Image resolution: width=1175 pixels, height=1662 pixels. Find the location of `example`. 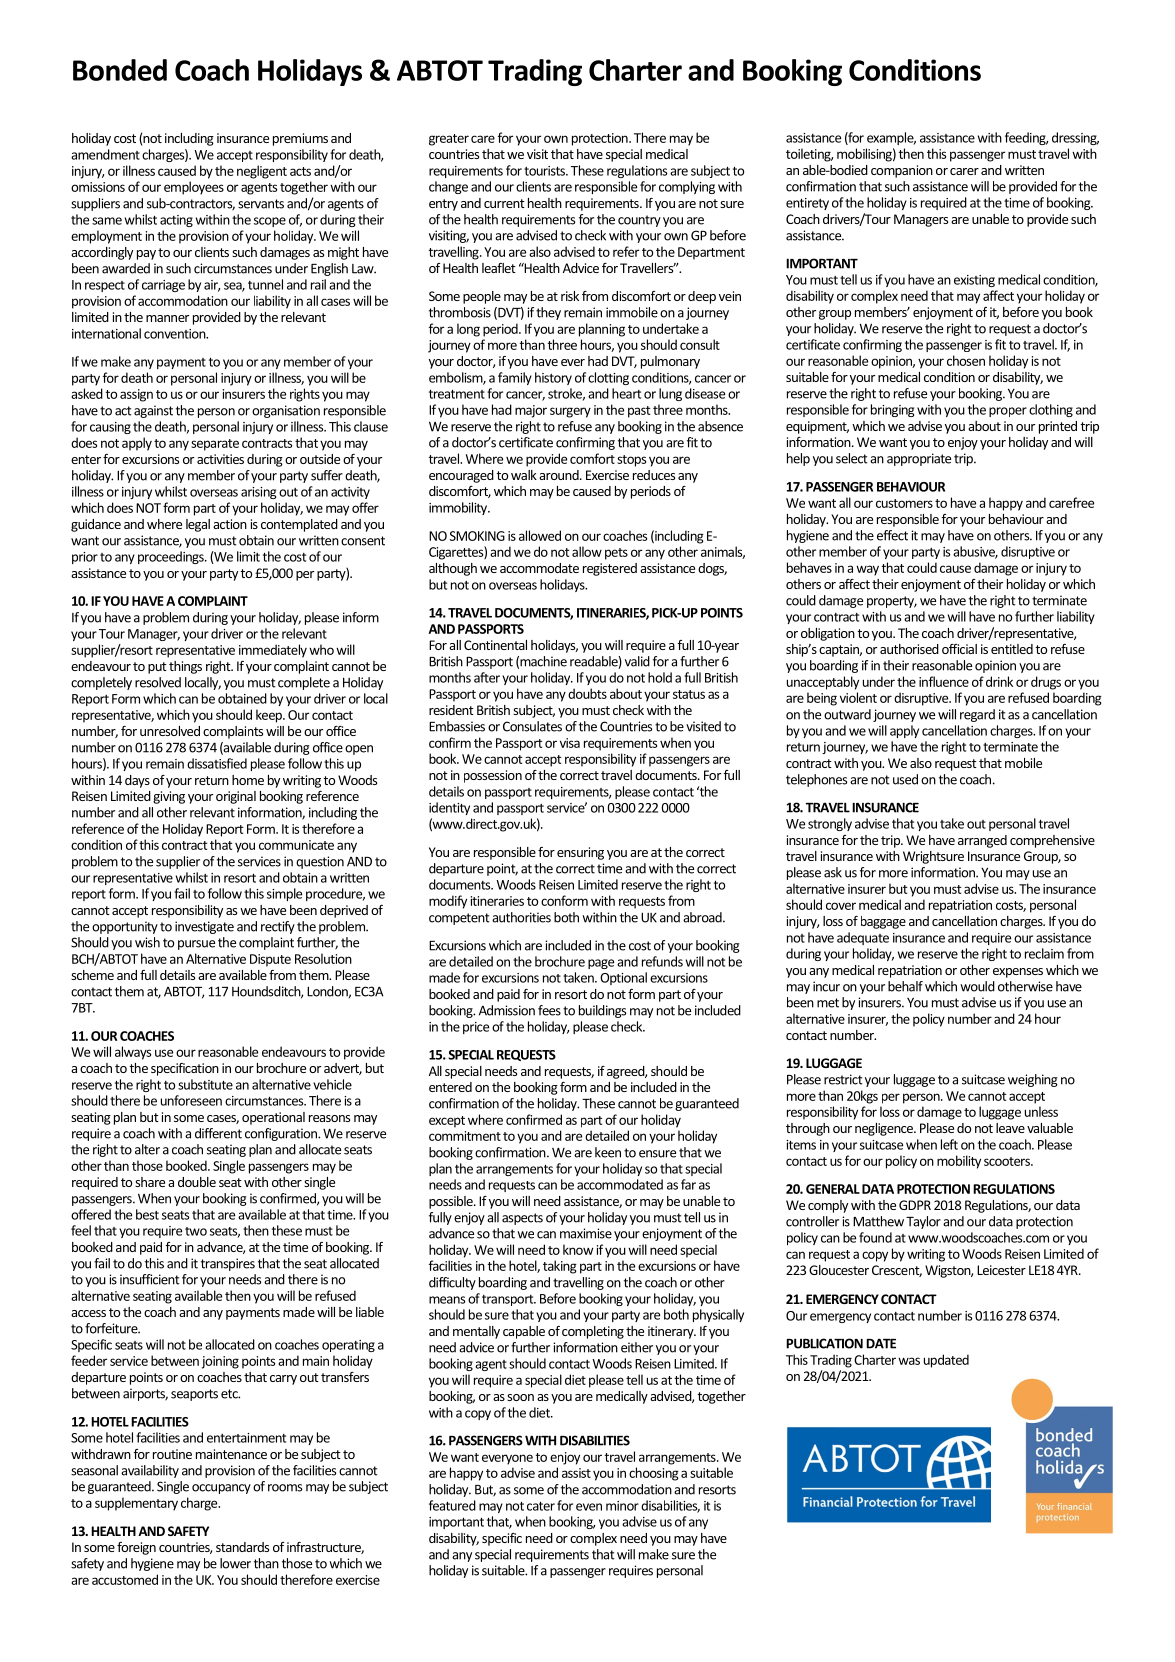

example is located at coordinates (891, 138).
